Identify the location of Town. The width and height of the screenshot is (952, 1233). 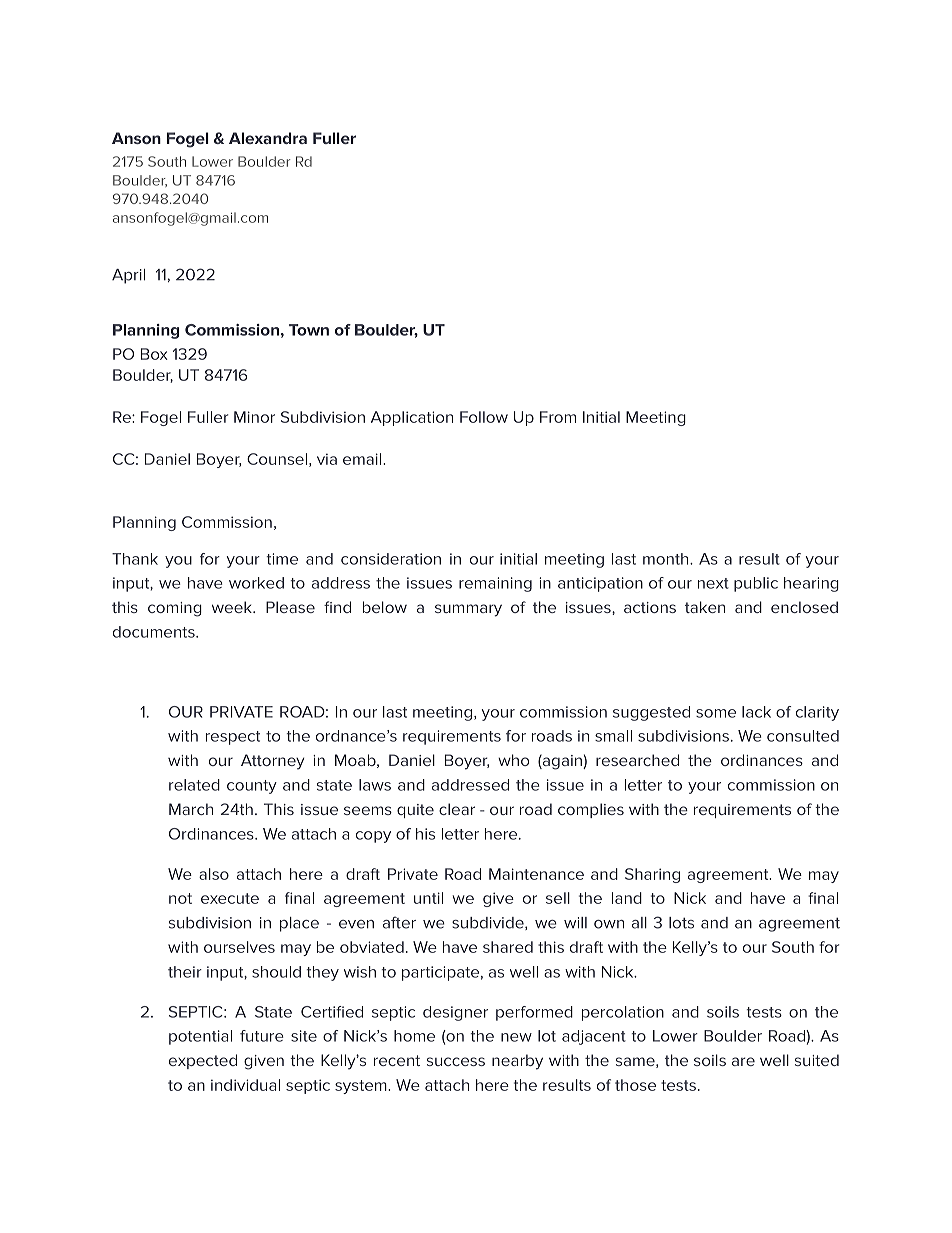
(309, 330).
